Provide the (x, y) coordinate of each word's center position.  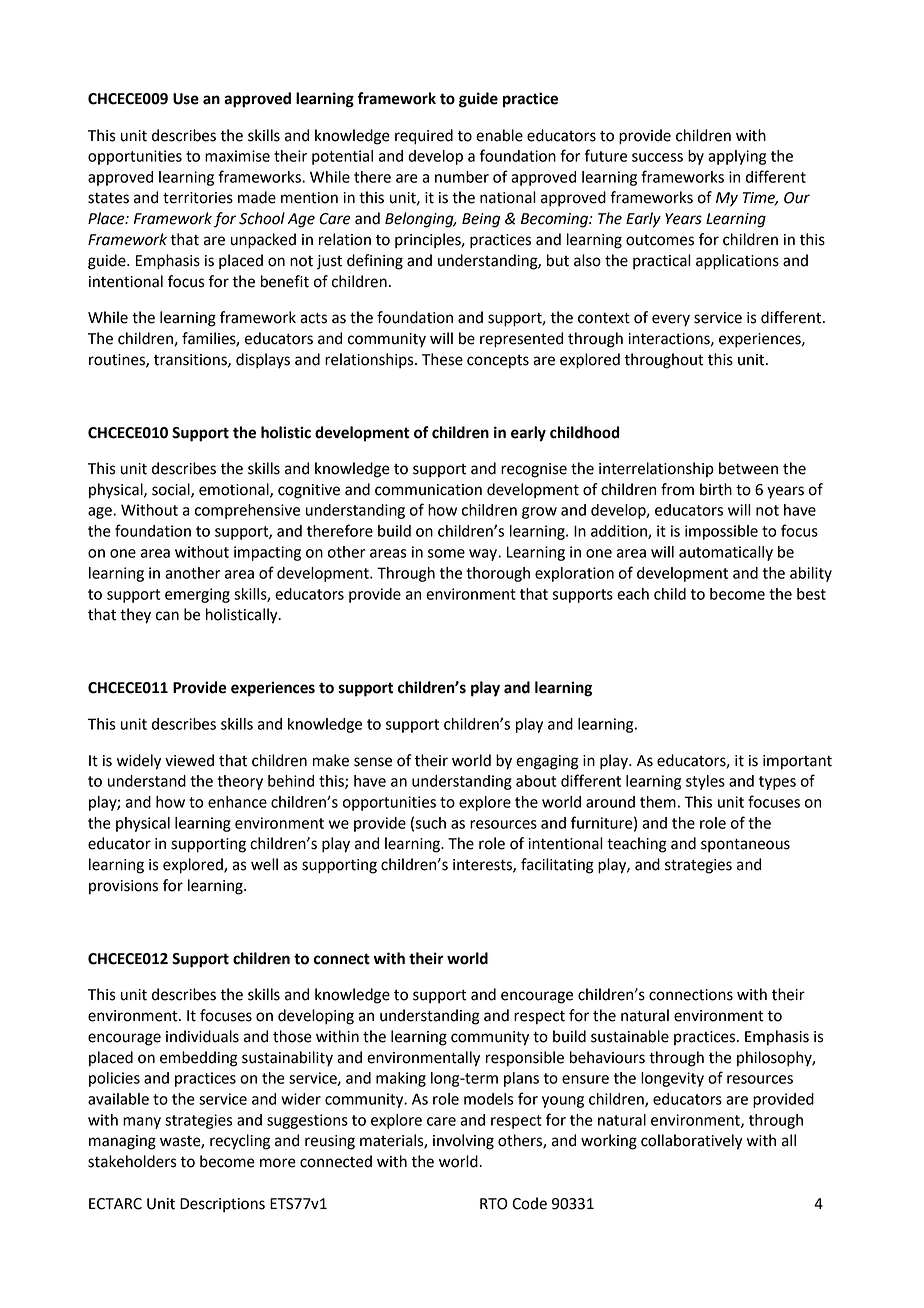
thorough (498, 574)
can (167, 616)
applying (737, 157)
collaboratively (692, 1142)
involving (463, 1142)
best (811, 594)
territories (198, 198)
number (462, 177)
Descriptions (222, 1205)
